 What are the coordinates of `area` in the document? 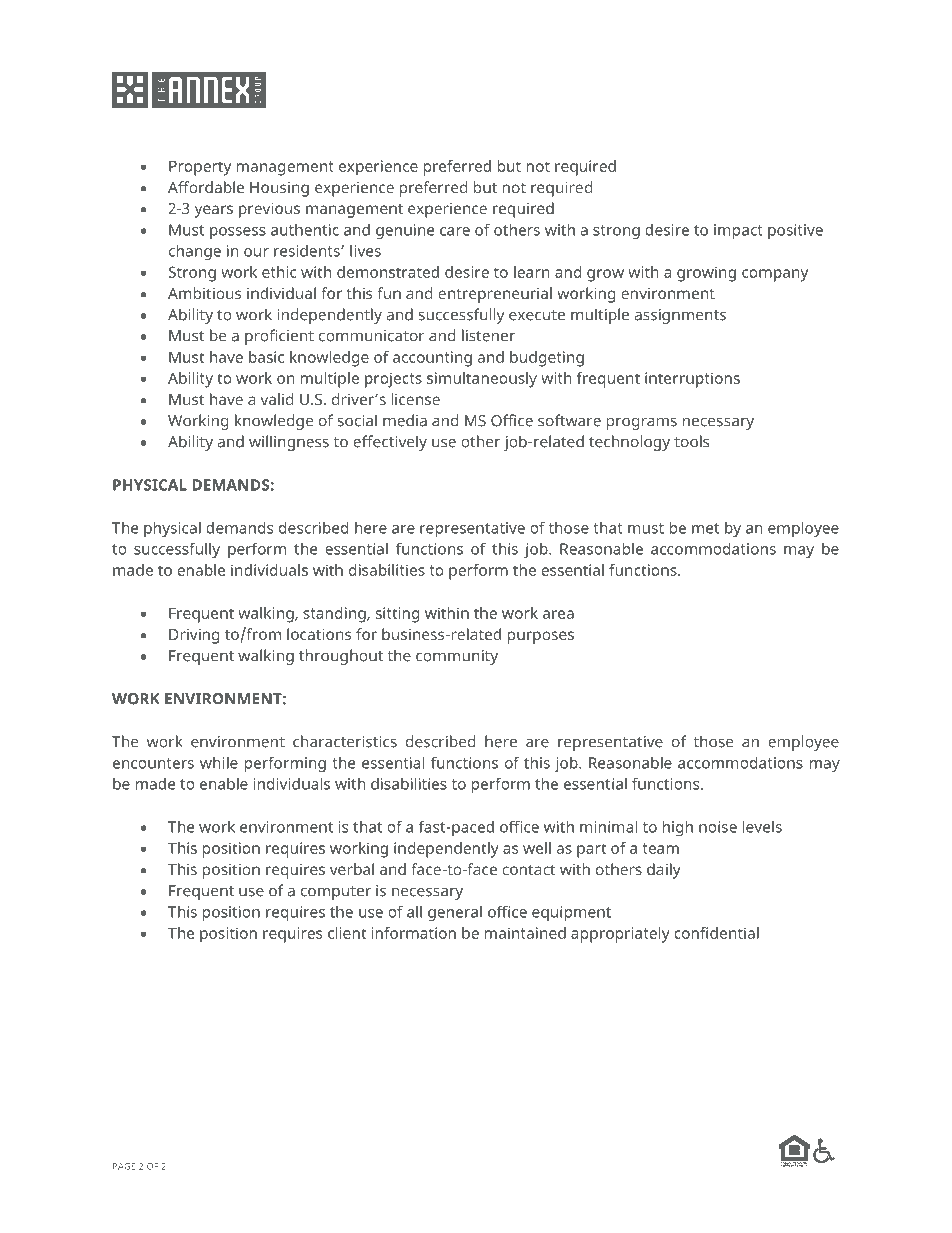 It's located at (558, 614).
